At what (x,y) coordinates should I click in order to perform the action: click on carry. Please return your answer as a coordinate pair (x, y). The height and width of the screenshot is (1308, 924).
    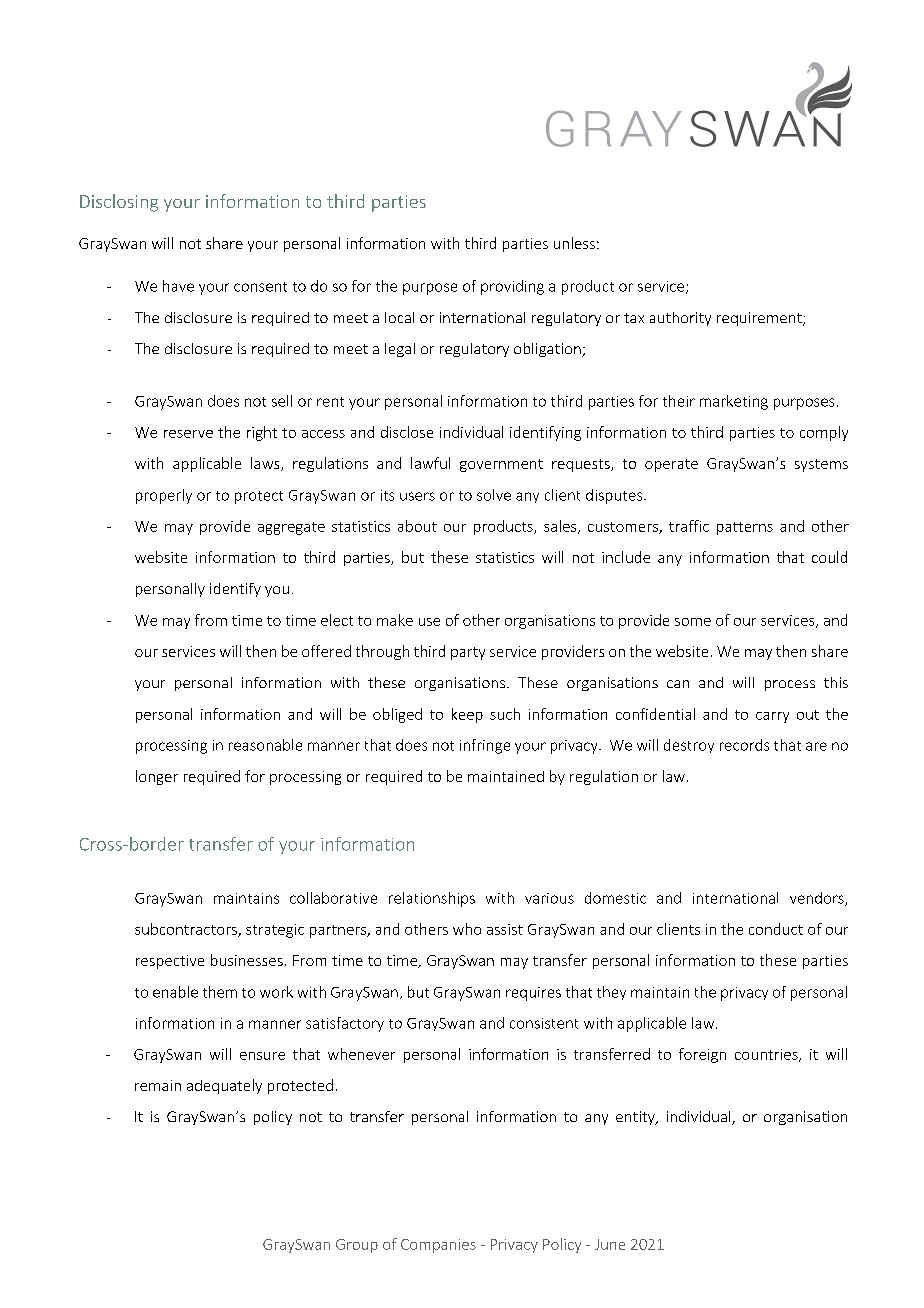
    Looking at the image, I should click on (772, 717).
